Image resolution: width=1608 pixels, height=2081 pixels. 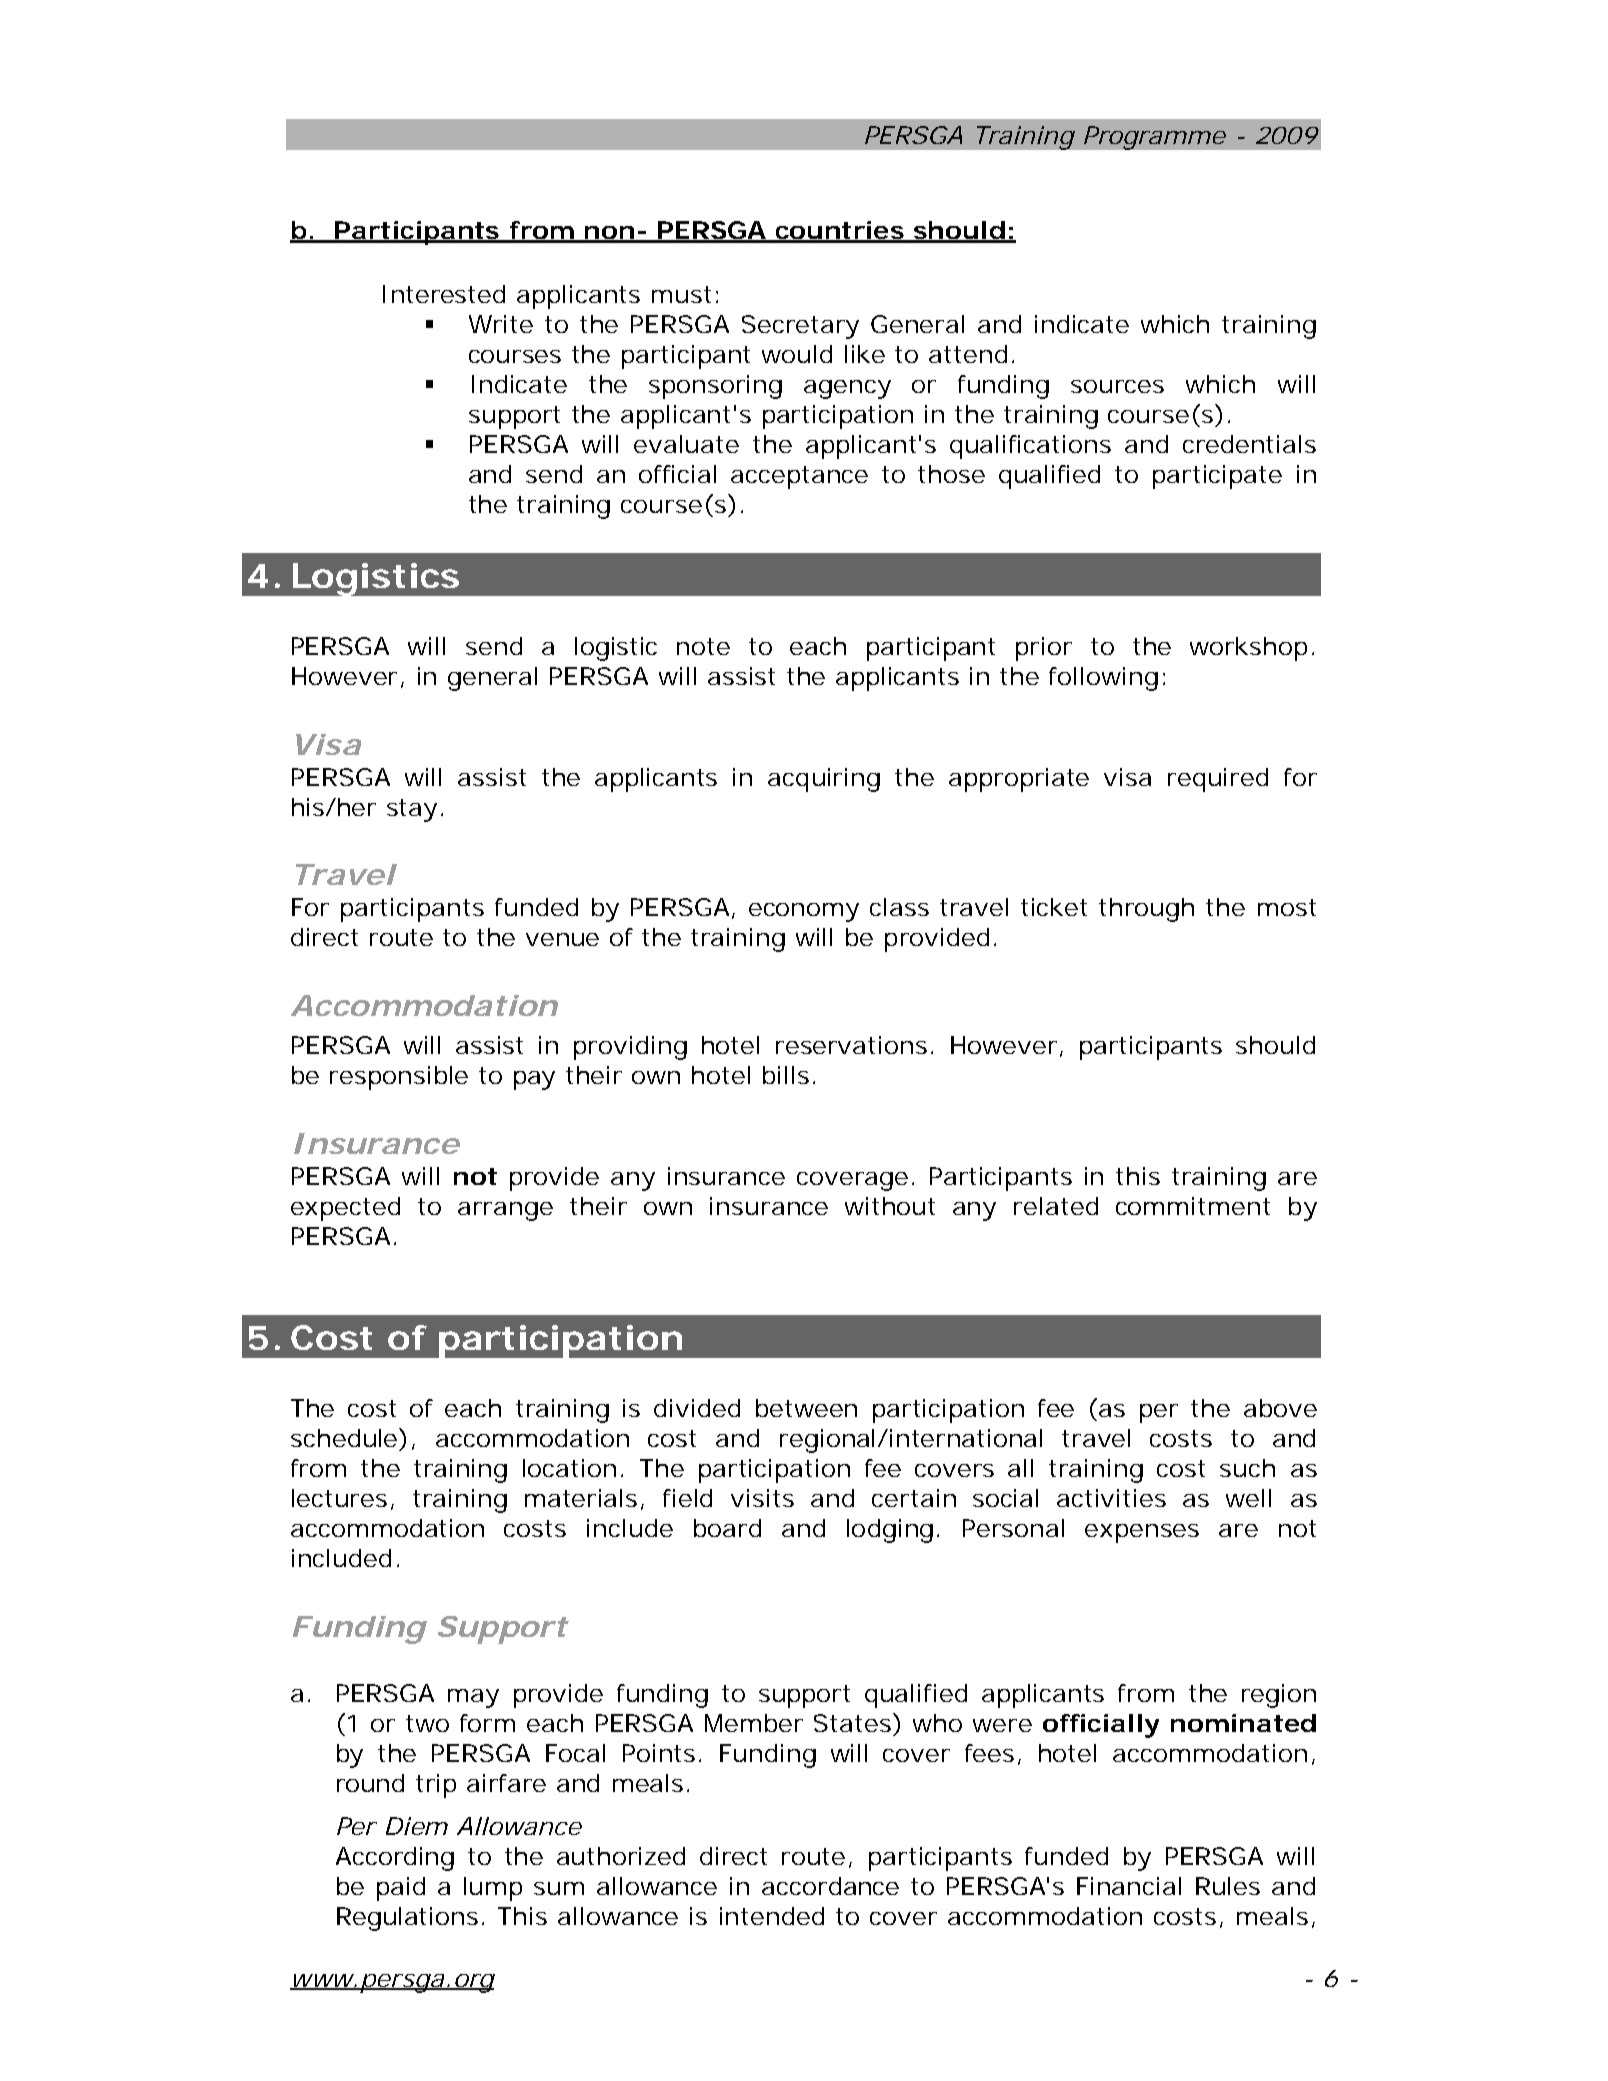 What do you see at coordinates (1217, 477) in the document?
I see `participate` at bounding box center [1217, 477].
